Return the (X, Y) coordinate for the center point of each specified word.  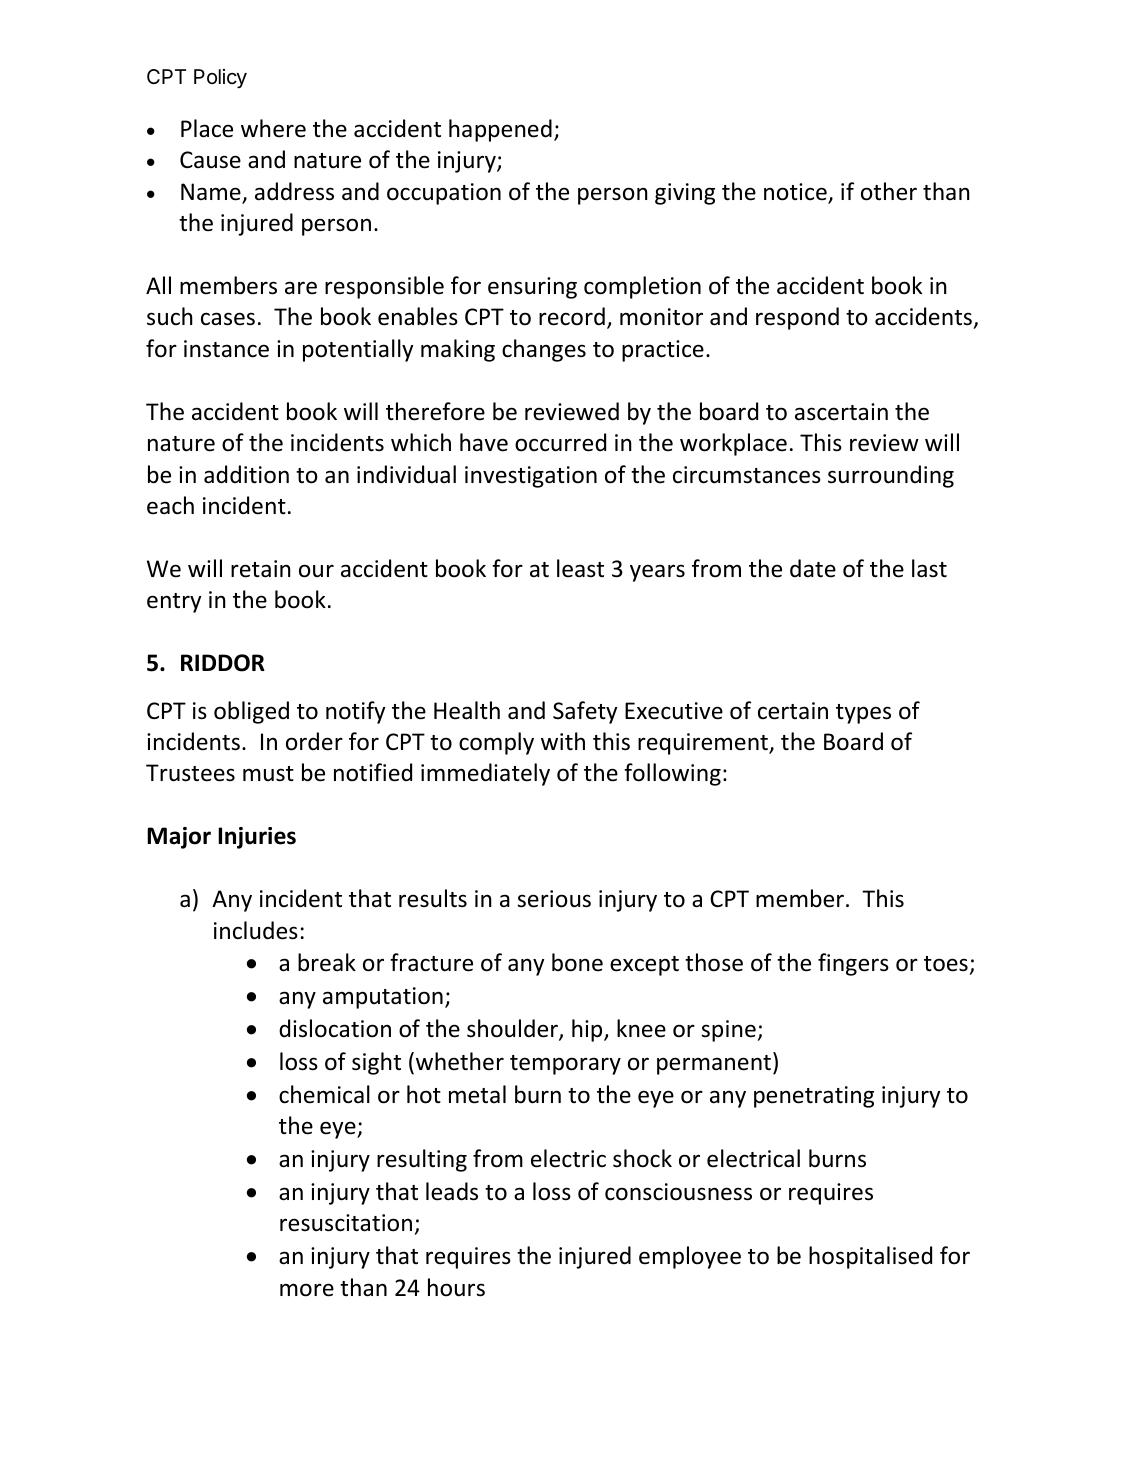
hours (456, 1287)
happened (500, 130)
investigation (531, 477)
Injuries (257, 838)
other (889, 191)
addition (246, 474)
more (307, 1290)
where (273, 128)
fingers (853, 964)
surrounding (891, 476)
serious (554, 899)
